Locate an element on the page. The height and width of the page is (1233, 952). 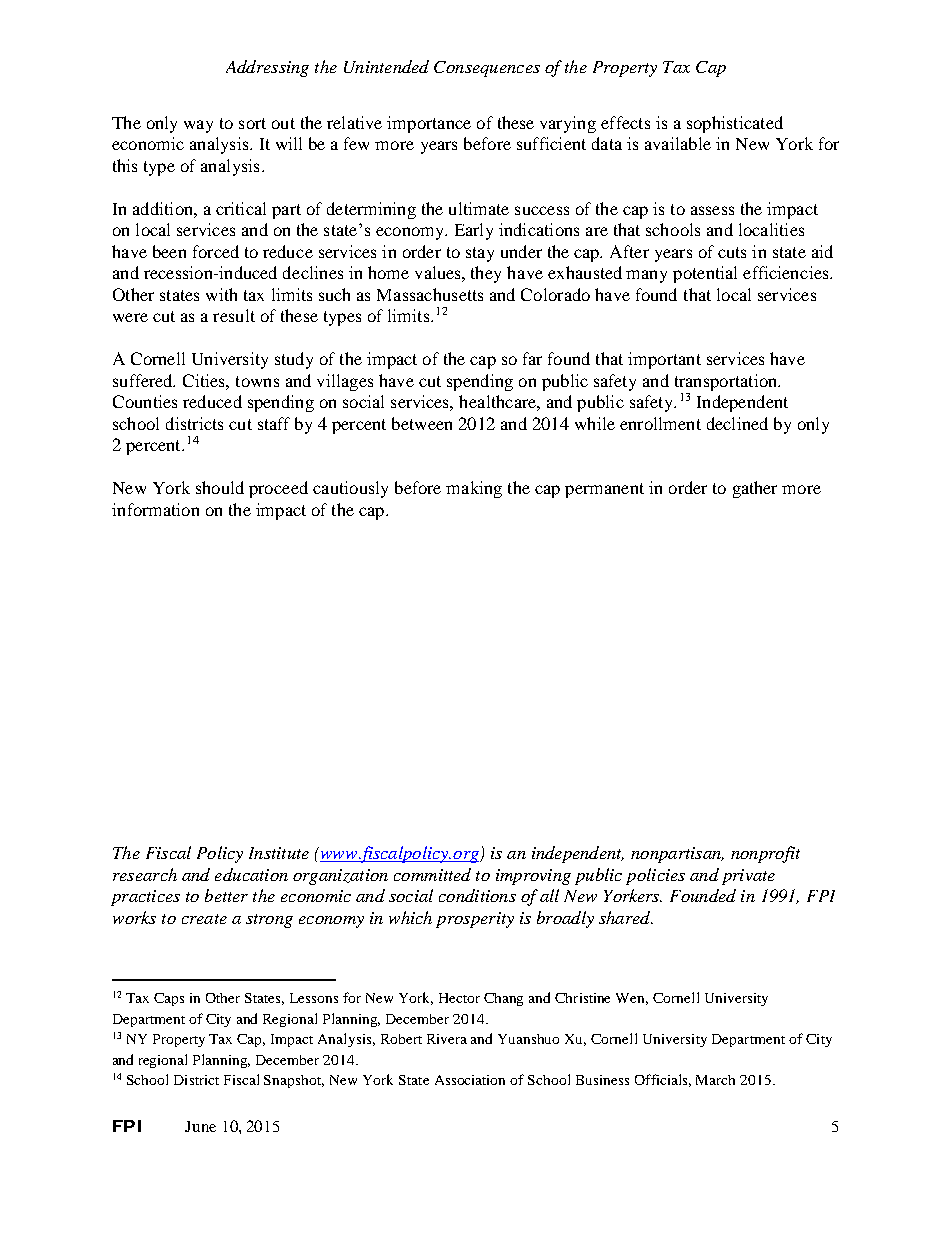
should is located at coordinates (220, 487).
